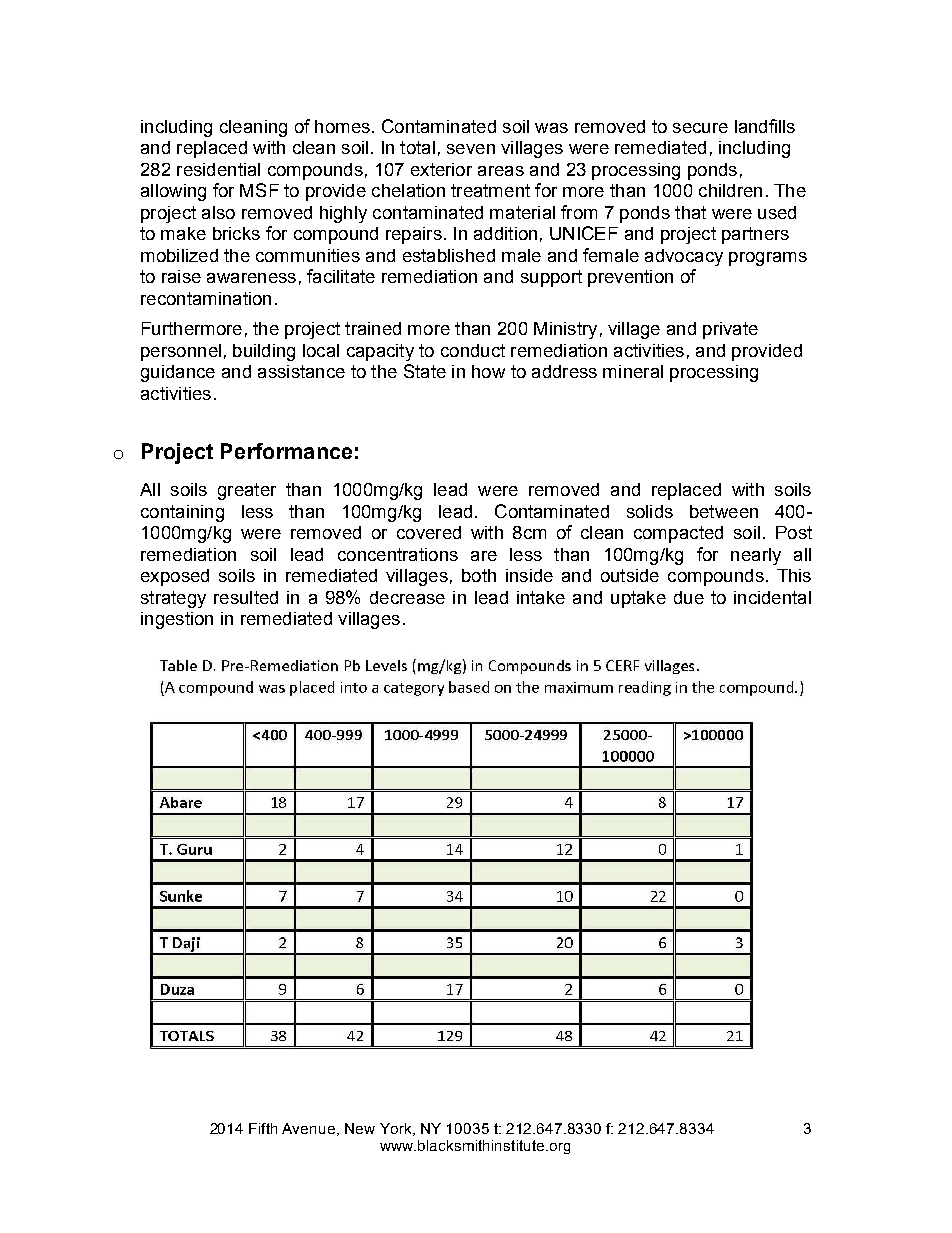  What do you see at coordinates (700, 128) in the screenshot?
I see `secure` at bounding box center [700, 128].
